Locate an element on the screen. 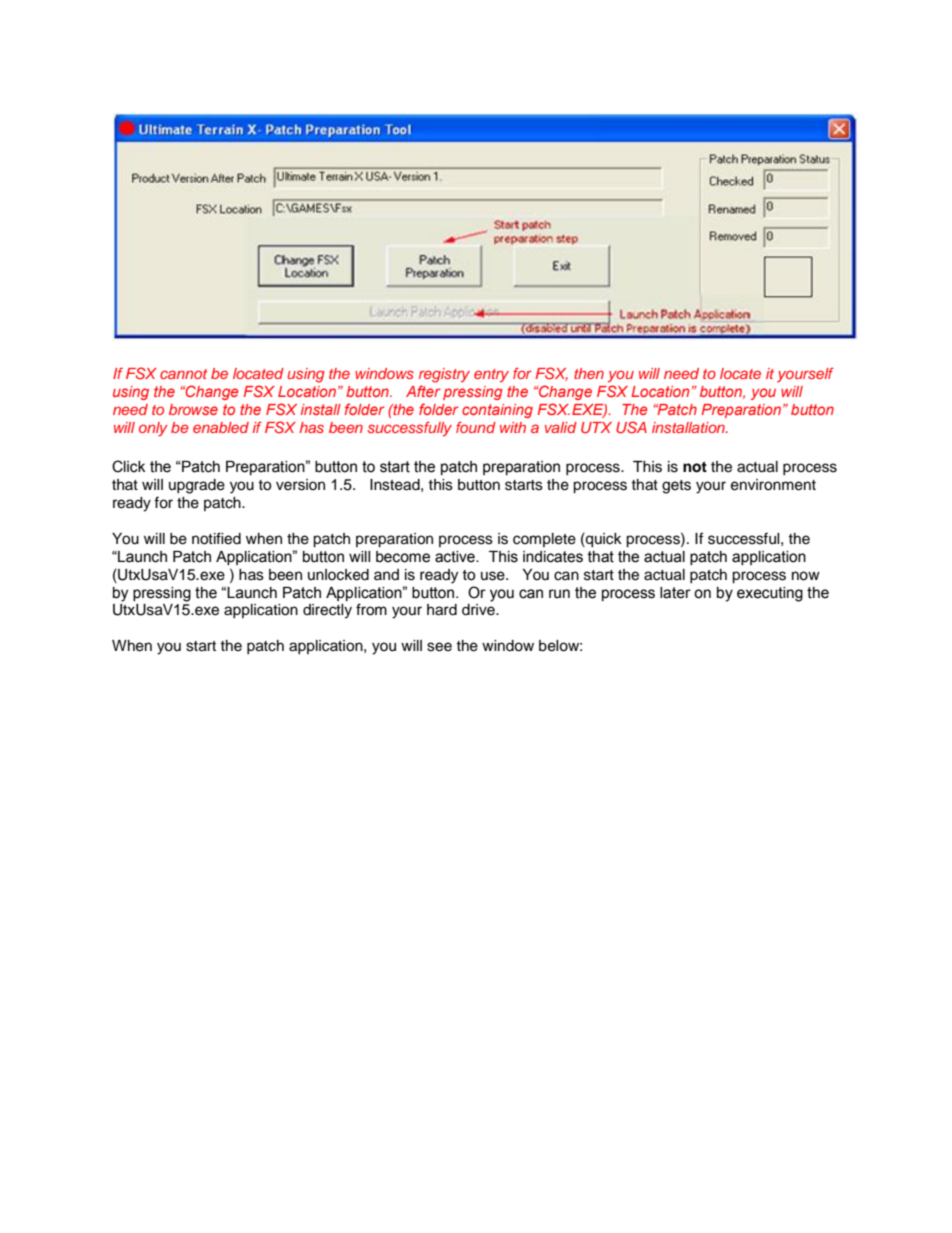  complete is located at coordinates (544, 540).
